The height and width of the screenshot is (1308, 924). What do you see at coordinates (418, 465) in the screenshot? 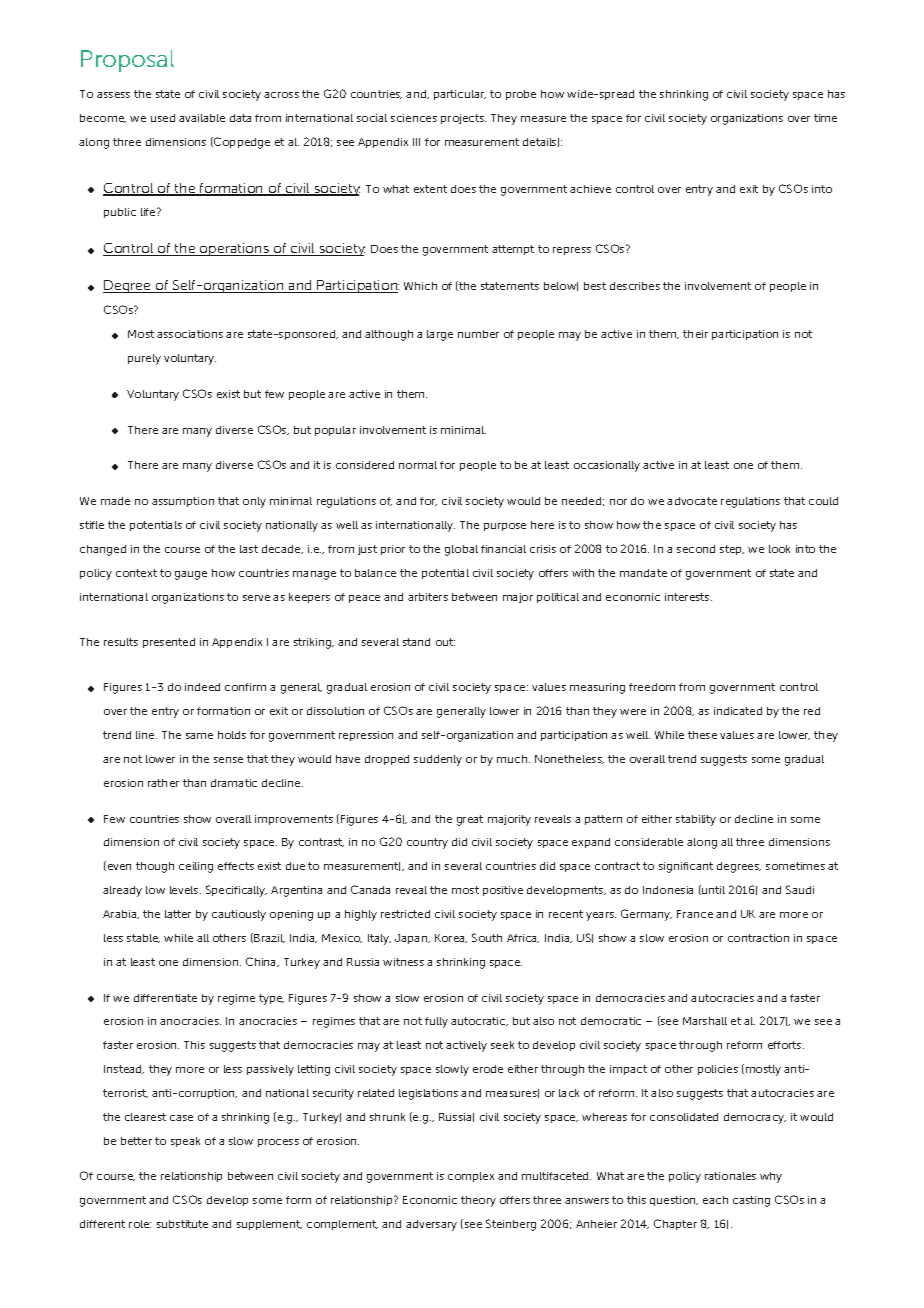
I see `normal` at bounding box center [418, 465].
